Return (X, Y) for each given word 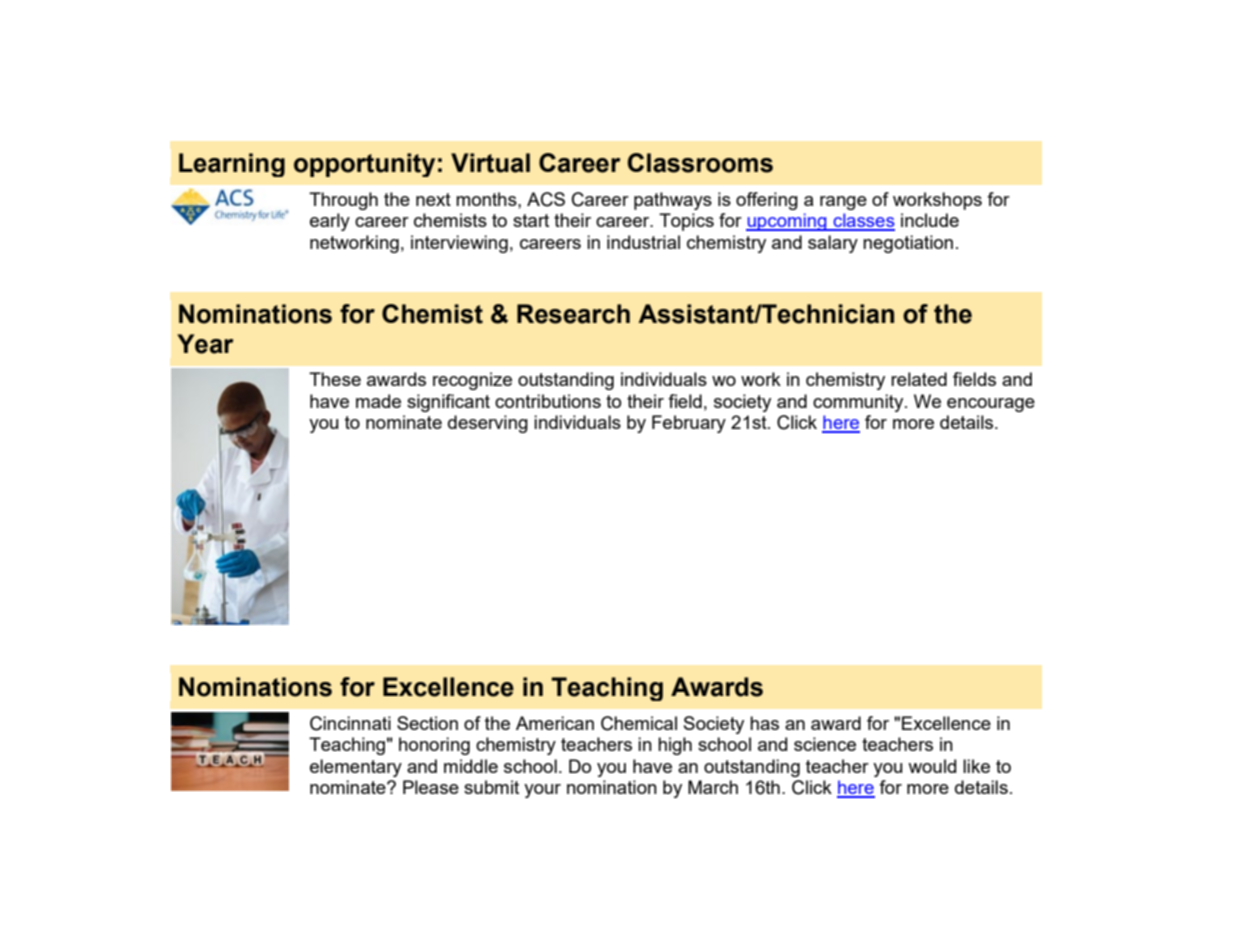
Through (343, 201)
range (843, 203)
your (542, 791)
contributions (548, 401)
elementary (356, 768)
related (919, 379)
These (335, 379)
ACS (546, 199)
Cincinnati (350, 723)
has (764, 723)
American (555, 723)
